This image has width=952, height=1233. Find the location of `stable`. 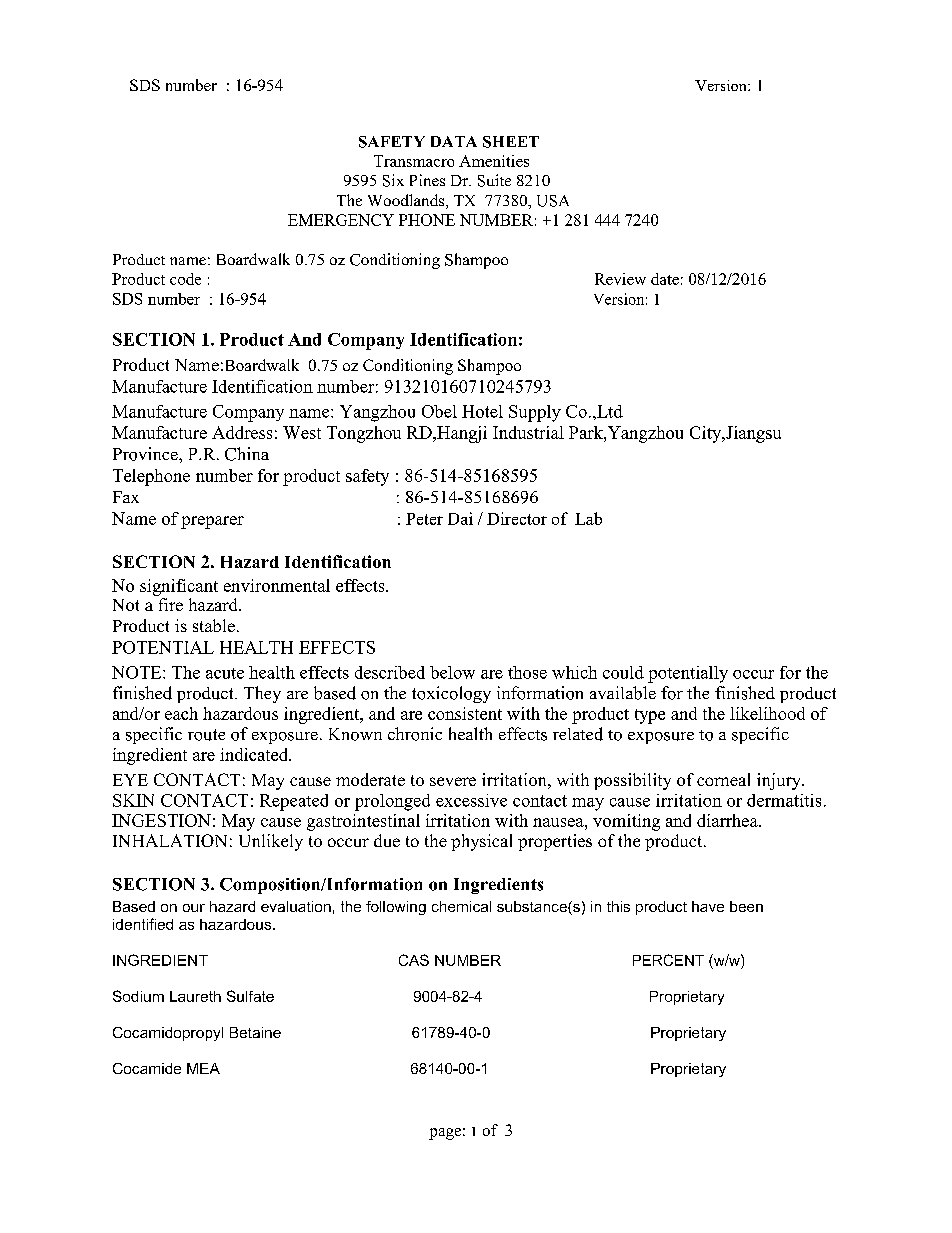

stable is located at coordinates (214, 625).
